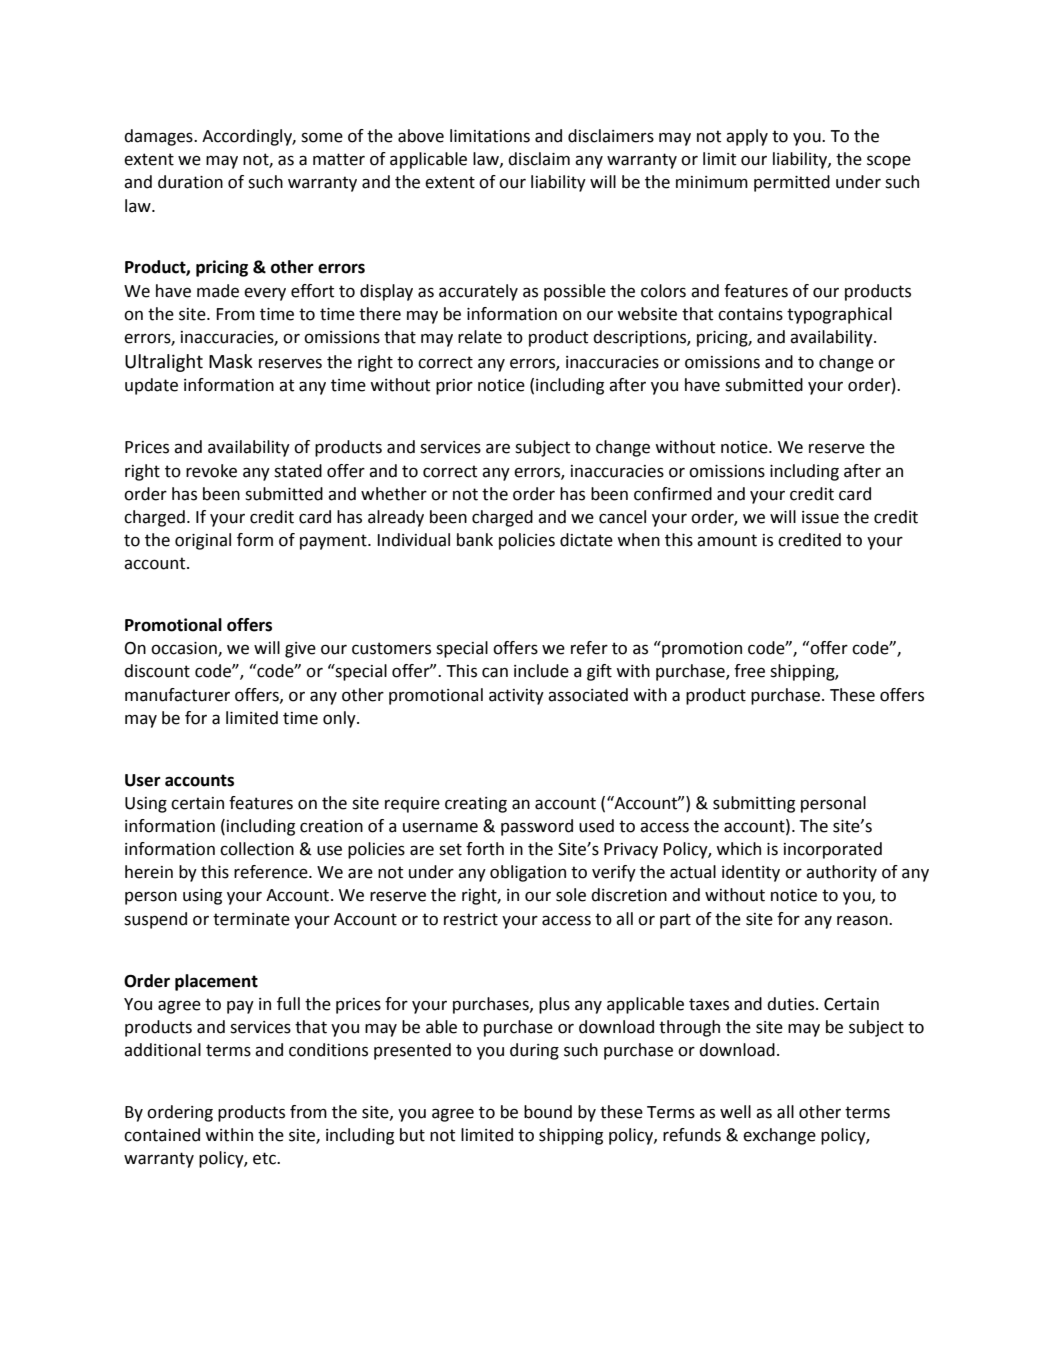  What do you see at coordinates (265, 1158) in the screenshot?
I see `etc` at bounding box center [265, 1158].
